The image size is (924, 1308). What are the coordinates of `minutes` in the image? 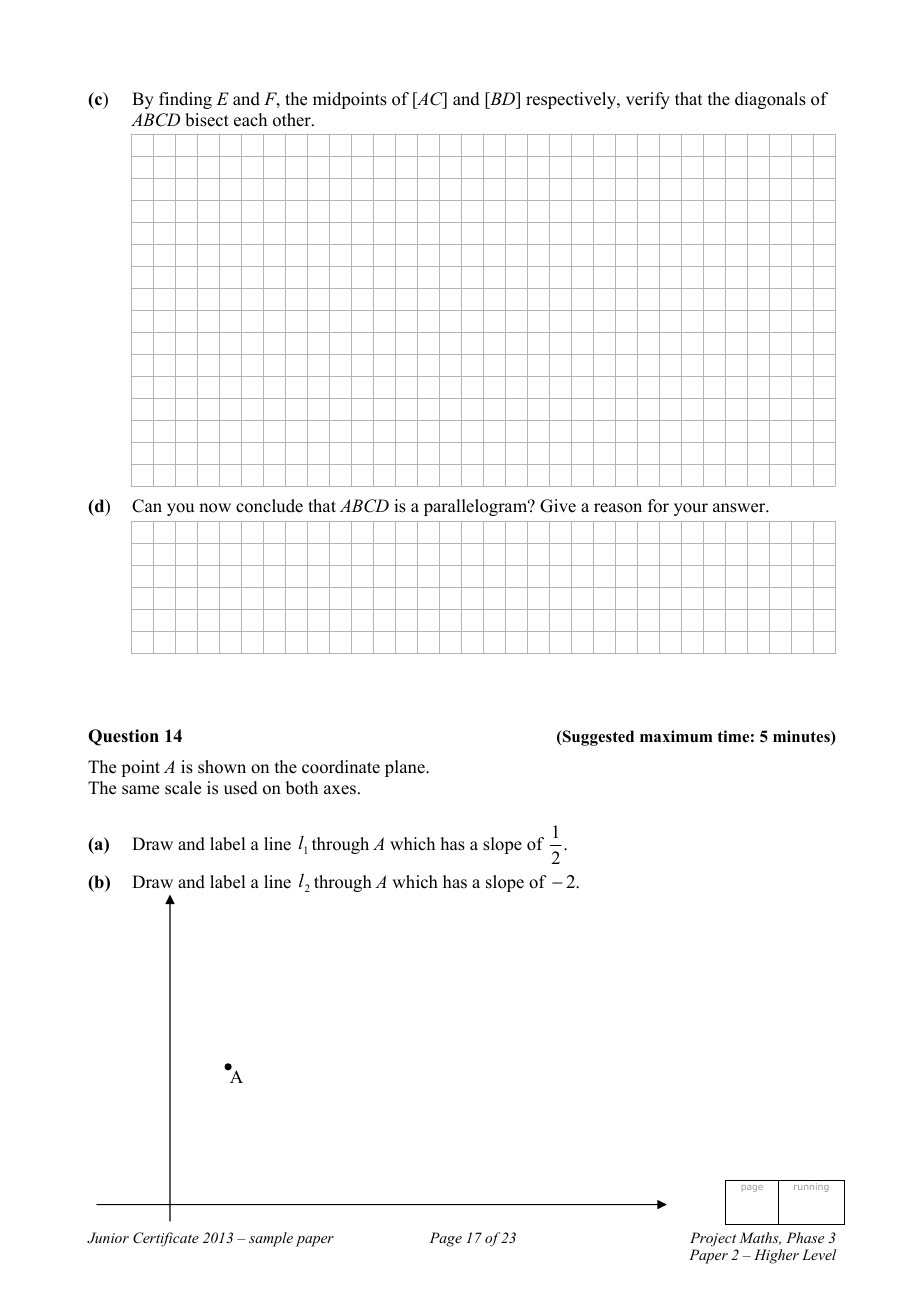 It's located at (802, 737).
